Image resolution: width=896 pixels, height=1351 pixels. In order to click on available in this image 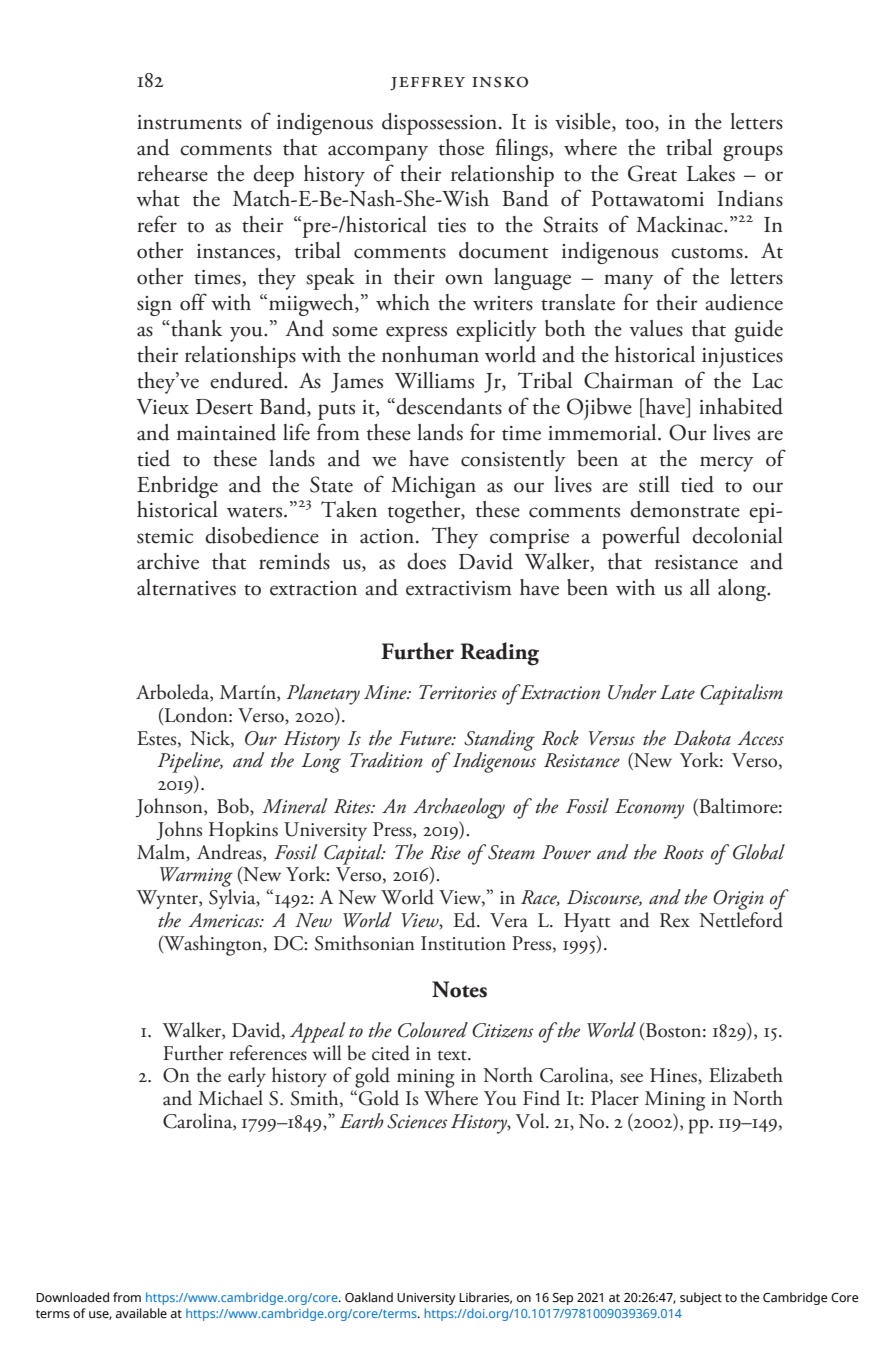, I will do `click(141, 1313)`.
